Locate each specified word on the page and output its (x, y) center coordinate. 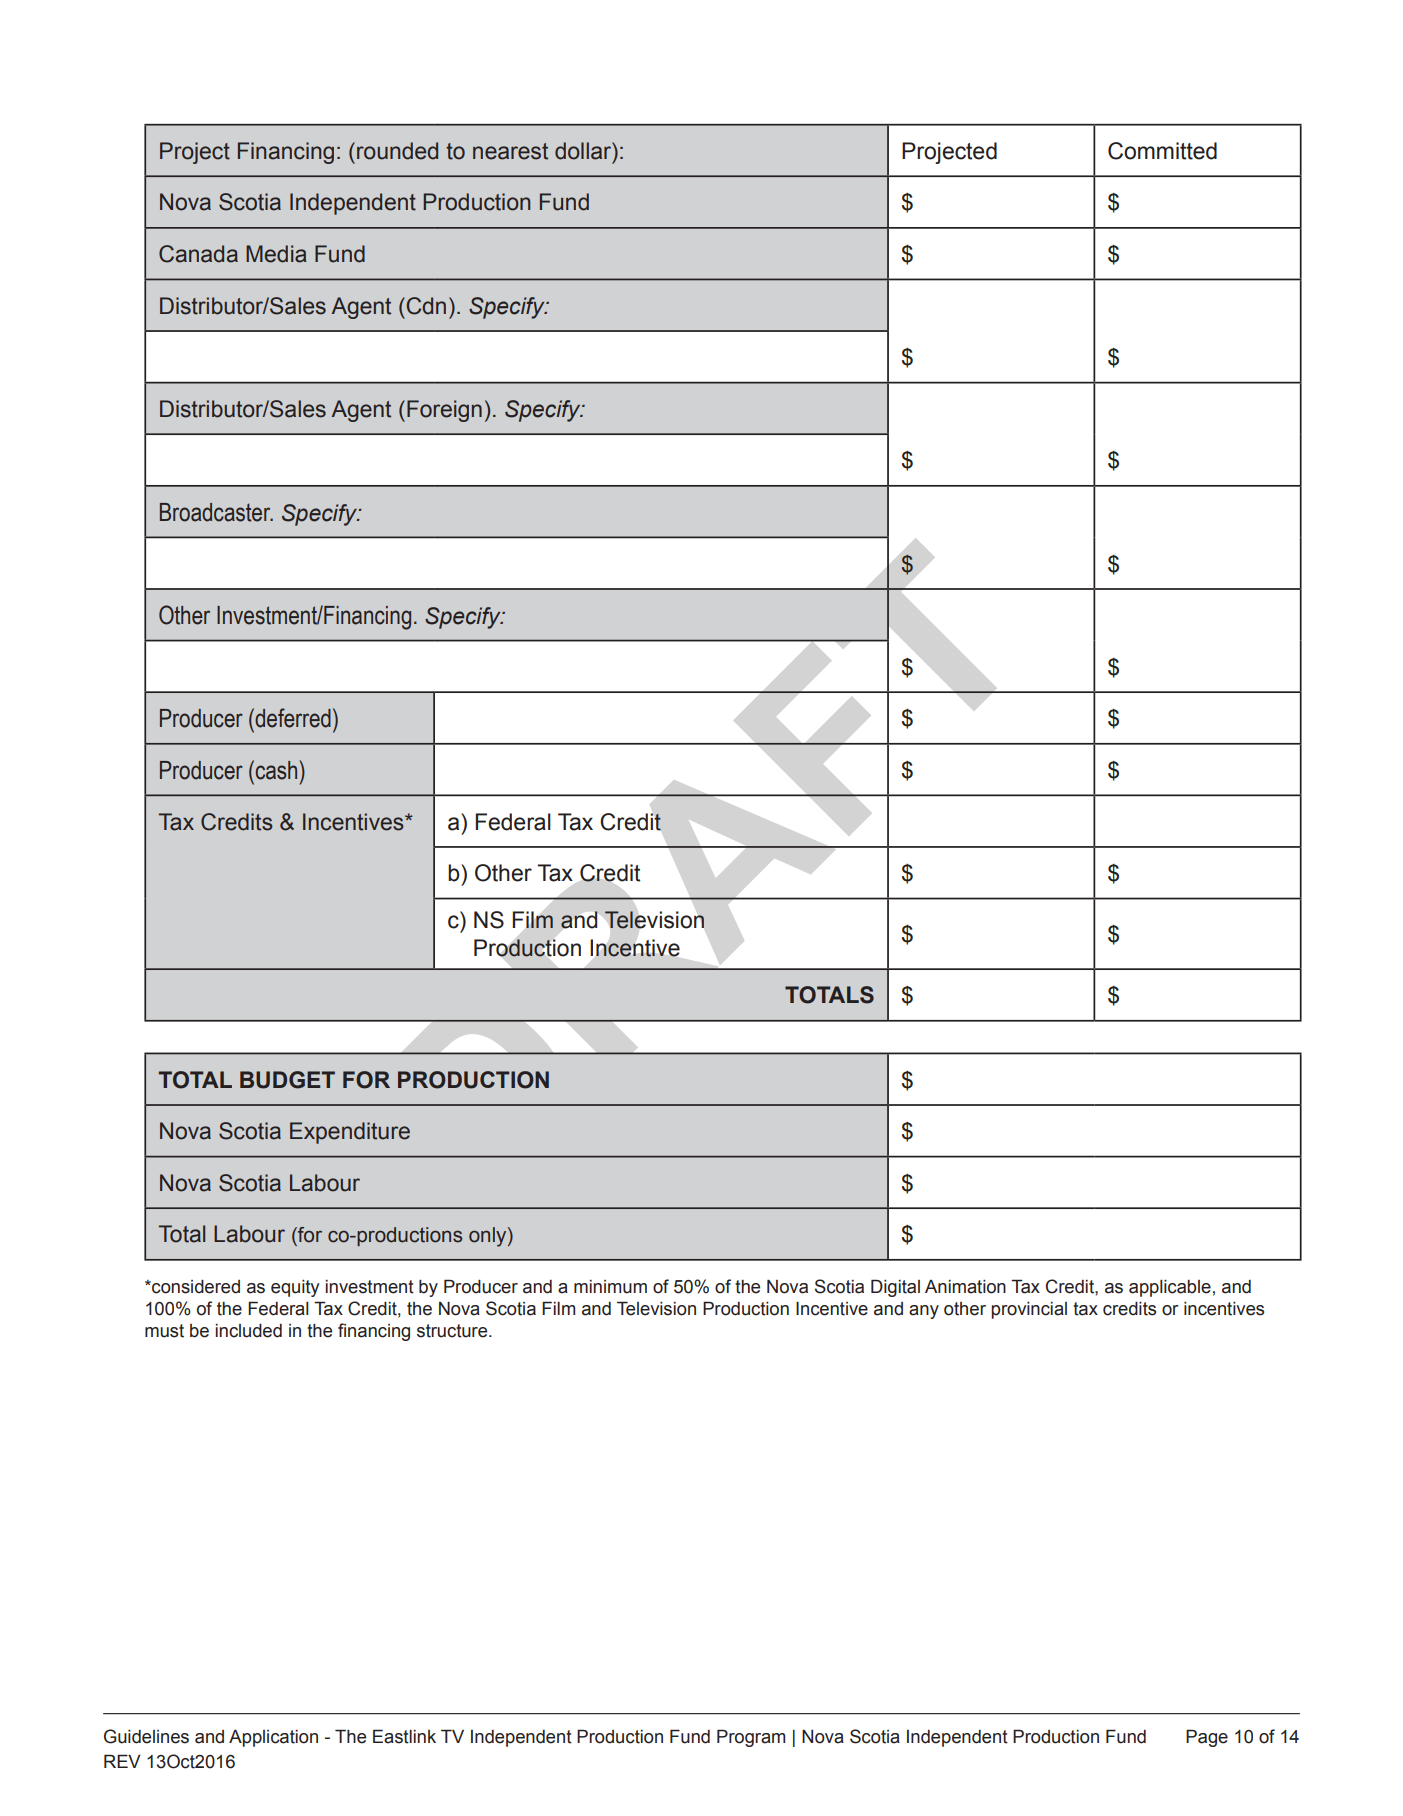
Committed (1162, 151)
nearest (510, 151)
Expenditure (350, 1133)
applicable (1170, 1288)
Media (276, 254)
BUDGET (287, 1080)
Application (273, 1738)
